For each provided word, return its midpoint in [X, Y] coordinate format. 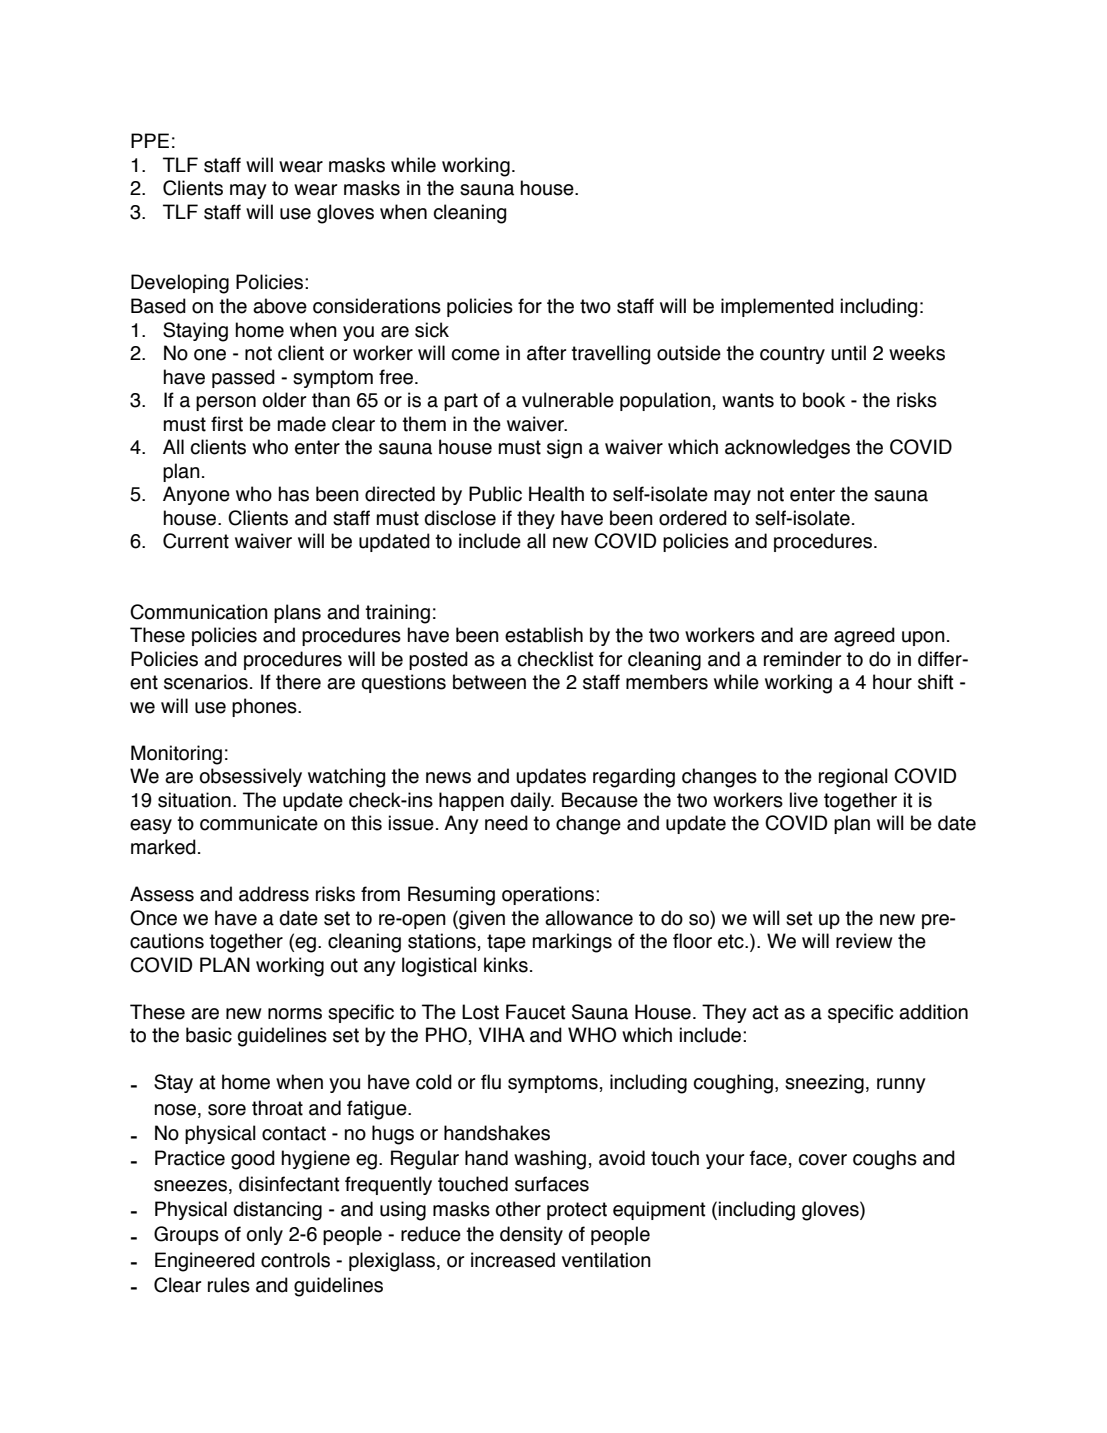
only [265, 1235]
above [280, 306]
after [546, 353]
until [848, 353]
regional [853, 778]
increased [513, 1260]
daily [532, 801]
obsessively [251, 777]
